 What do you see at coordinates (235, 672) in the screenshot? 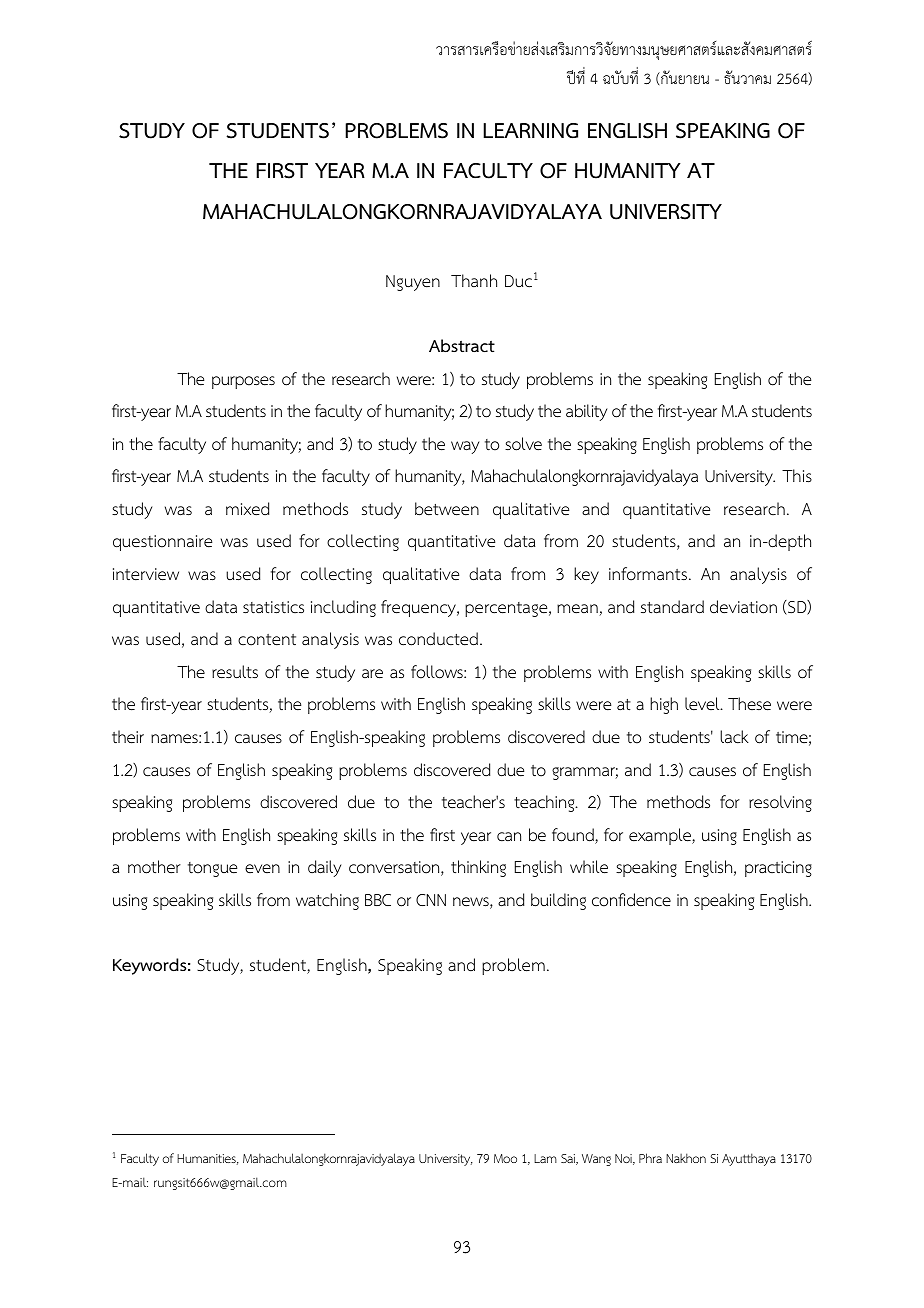
I see `results` at bounding box center [235, 672].
